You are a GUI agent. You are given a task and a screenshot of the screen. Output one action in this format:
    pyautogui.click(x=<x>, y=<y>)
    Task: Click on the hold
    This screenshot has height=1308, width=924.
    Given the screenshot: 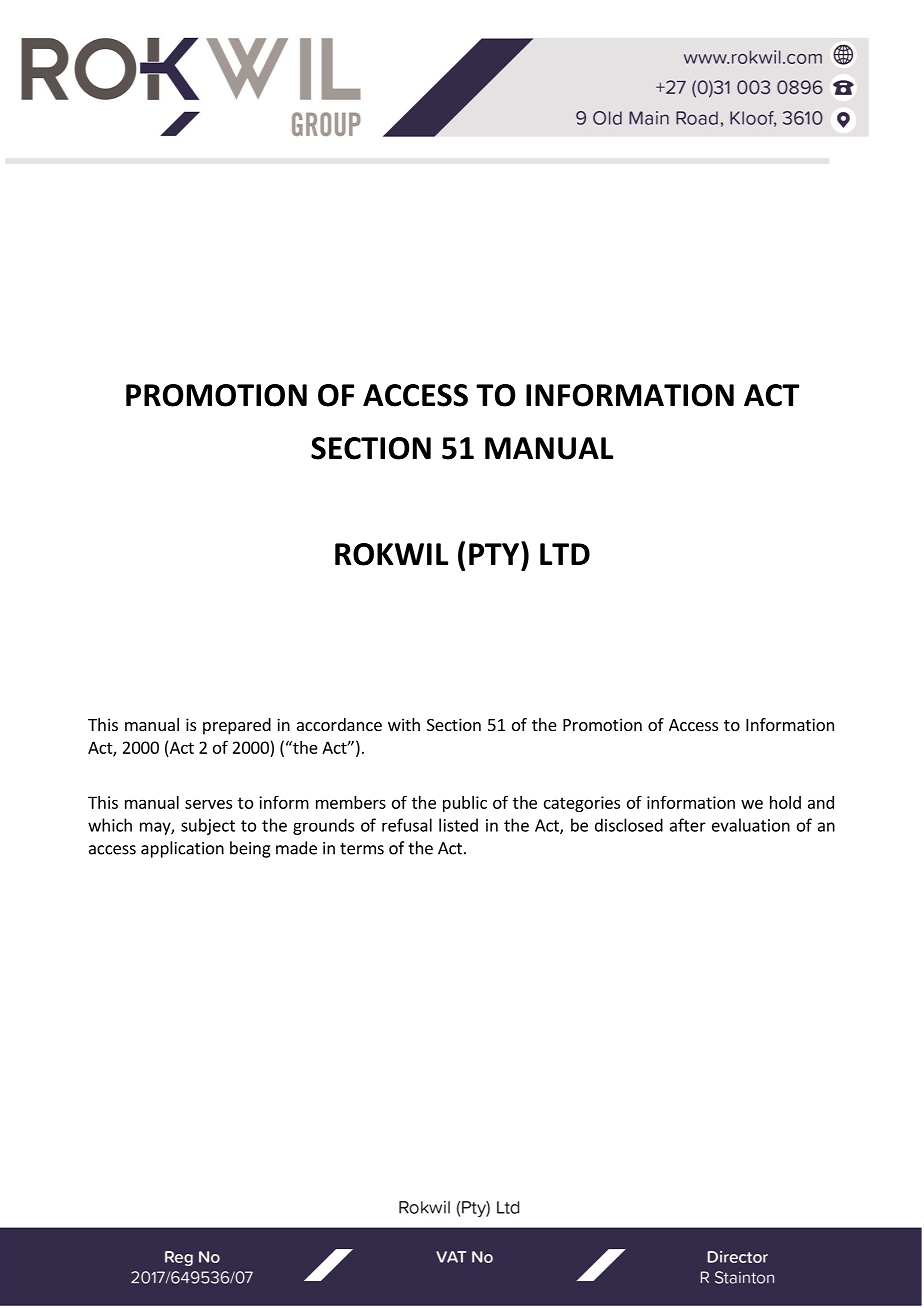 What is the action you would take?
    pyautogui.click(x=785, y=802)
